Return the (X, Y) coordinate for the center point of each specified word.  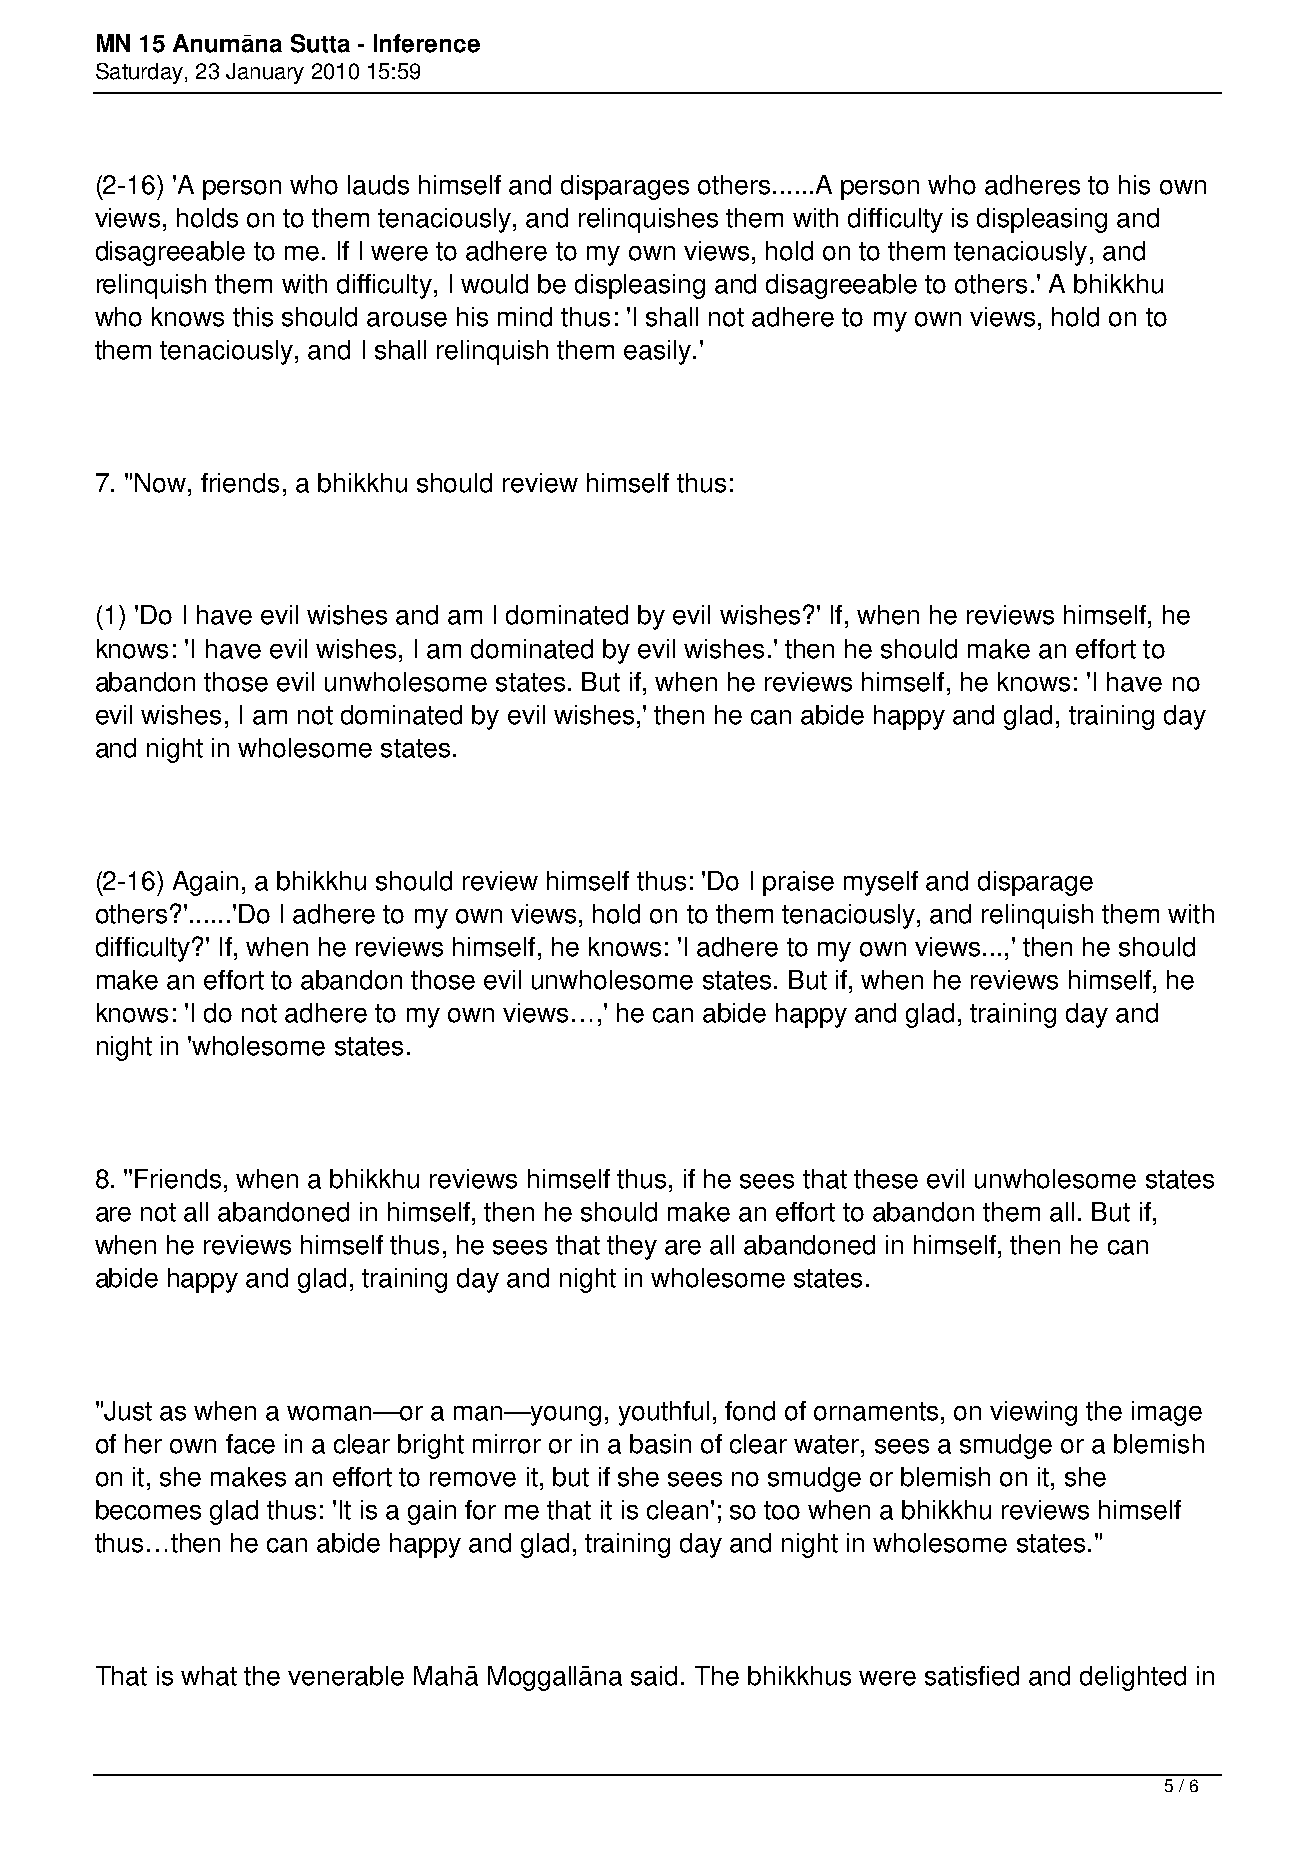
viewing (1033, 1413)
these (886, 1179)
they (632, 1247)
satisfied (972, 1676)
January (265, 73)
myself (881, 883)
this (253, 317)
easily (657, 352)
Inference (427, 43)
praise (798, 883)
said (654, 1676)
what (209, 1676)
